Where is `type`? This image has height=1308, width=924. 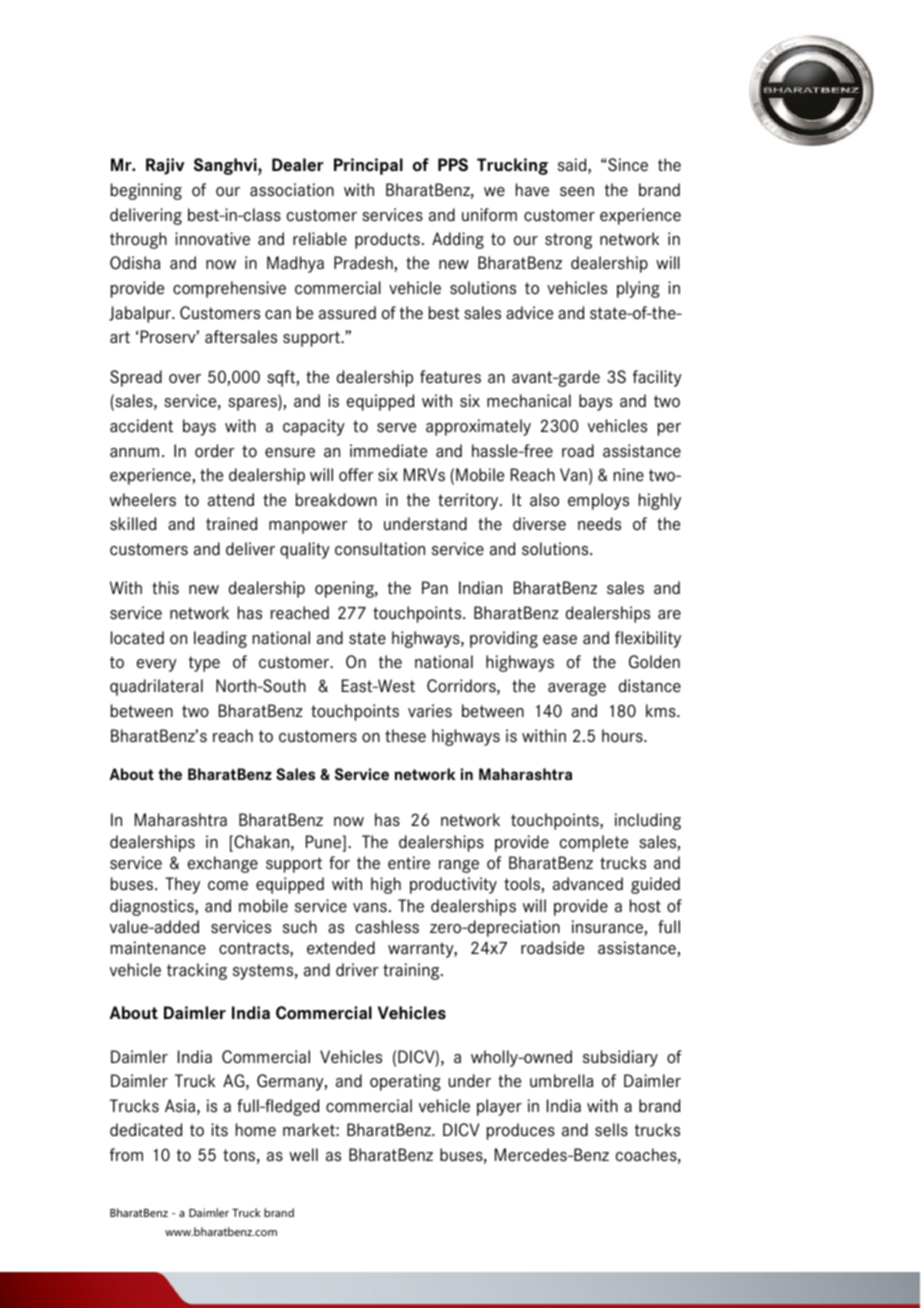 type is located at coordinates (204, 664).
